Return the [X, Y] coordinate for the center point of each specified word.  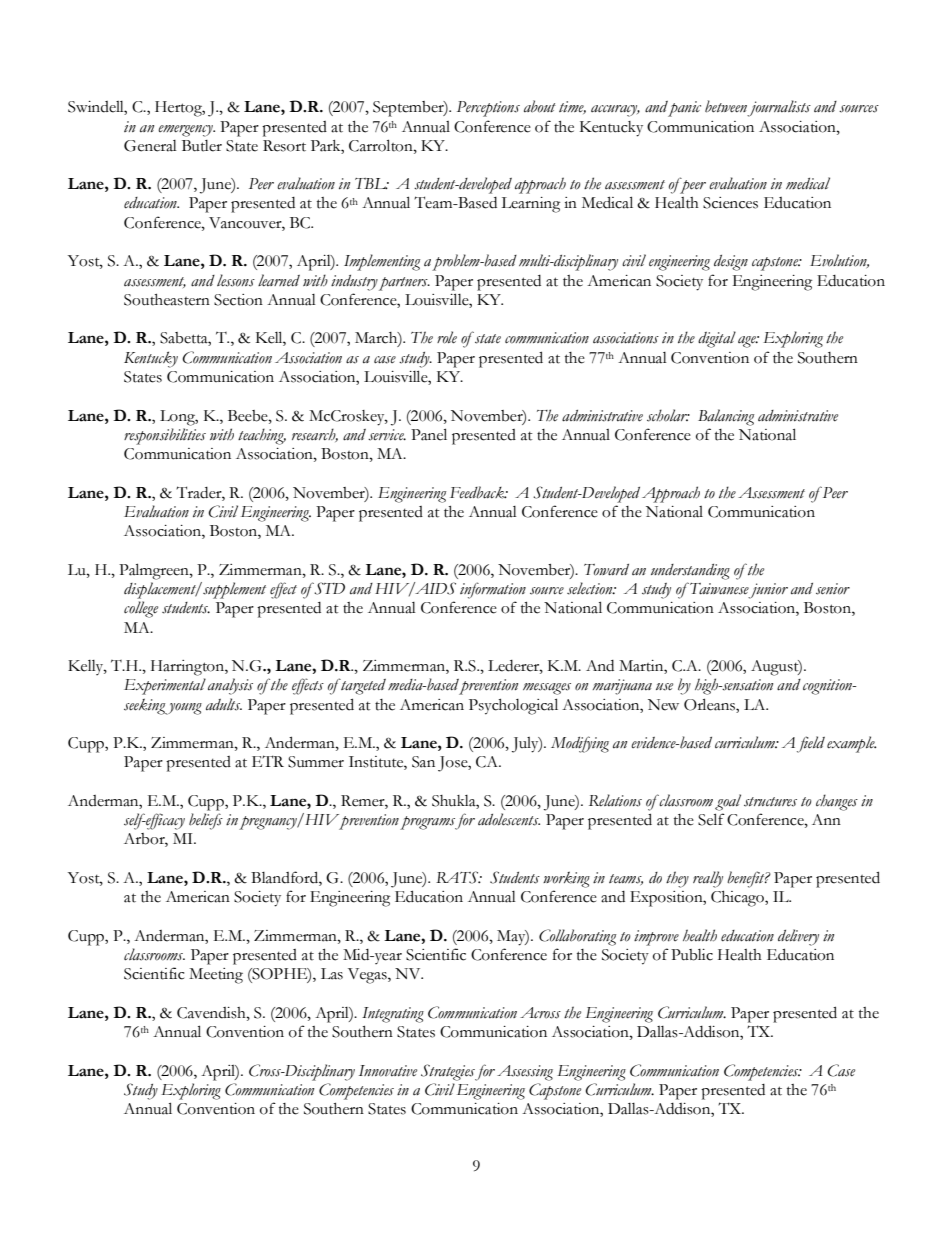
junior [768, 591]
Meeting [216, 976]
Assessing [525, 1073]
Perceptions [488, 109]
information [493, 590]
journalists [779, 108]
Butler [202, 146]
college [141, 609]
